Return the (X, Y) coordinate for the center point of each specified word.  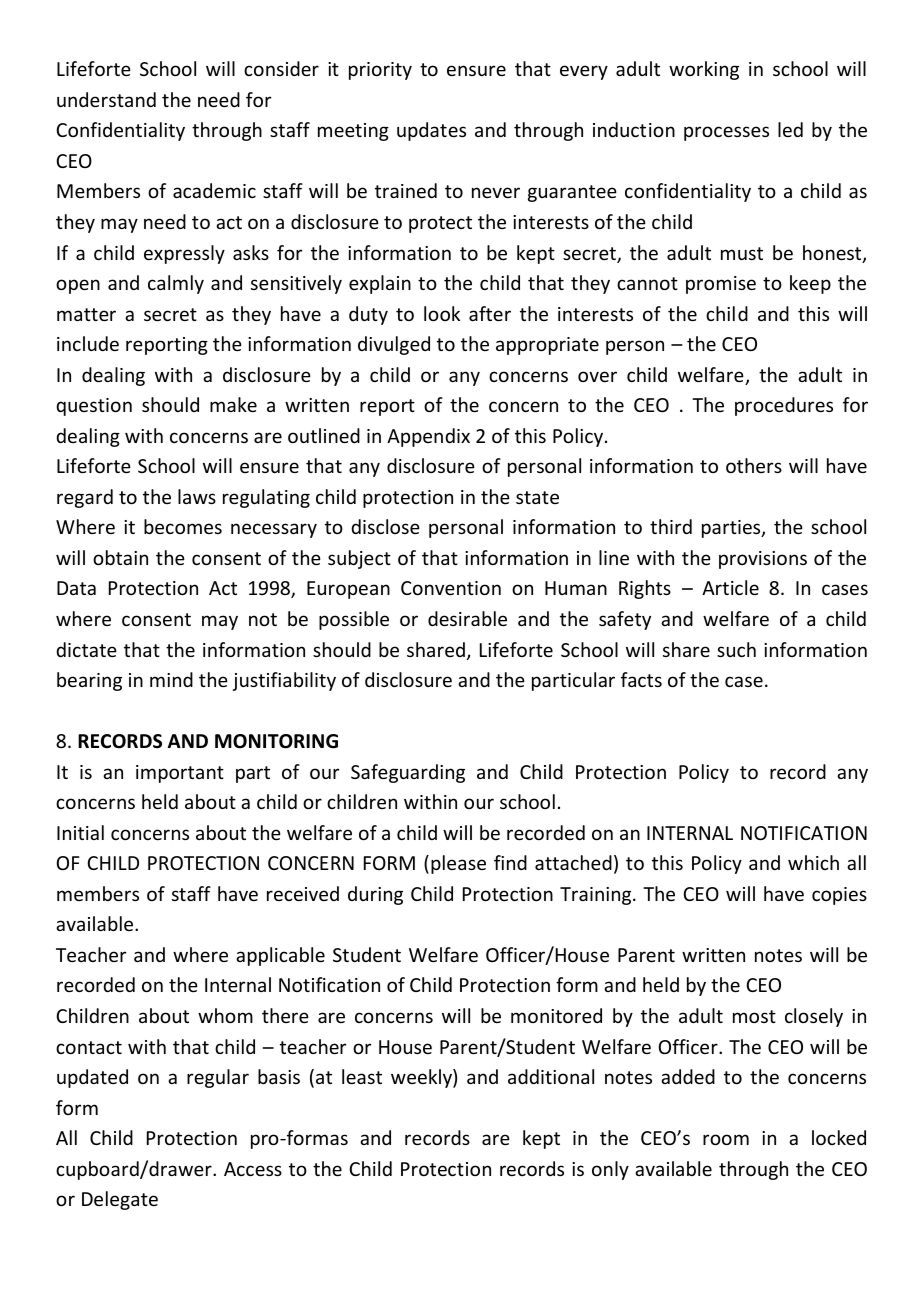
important (180, 774)
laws (197, 496)
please (458, 864)
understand (106, 99)
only (610, 1170)
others (754, 465)
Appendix (428, 437)
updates (431, 131)
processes (726, 133)
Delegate (120, 1200)
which (813, 862)
